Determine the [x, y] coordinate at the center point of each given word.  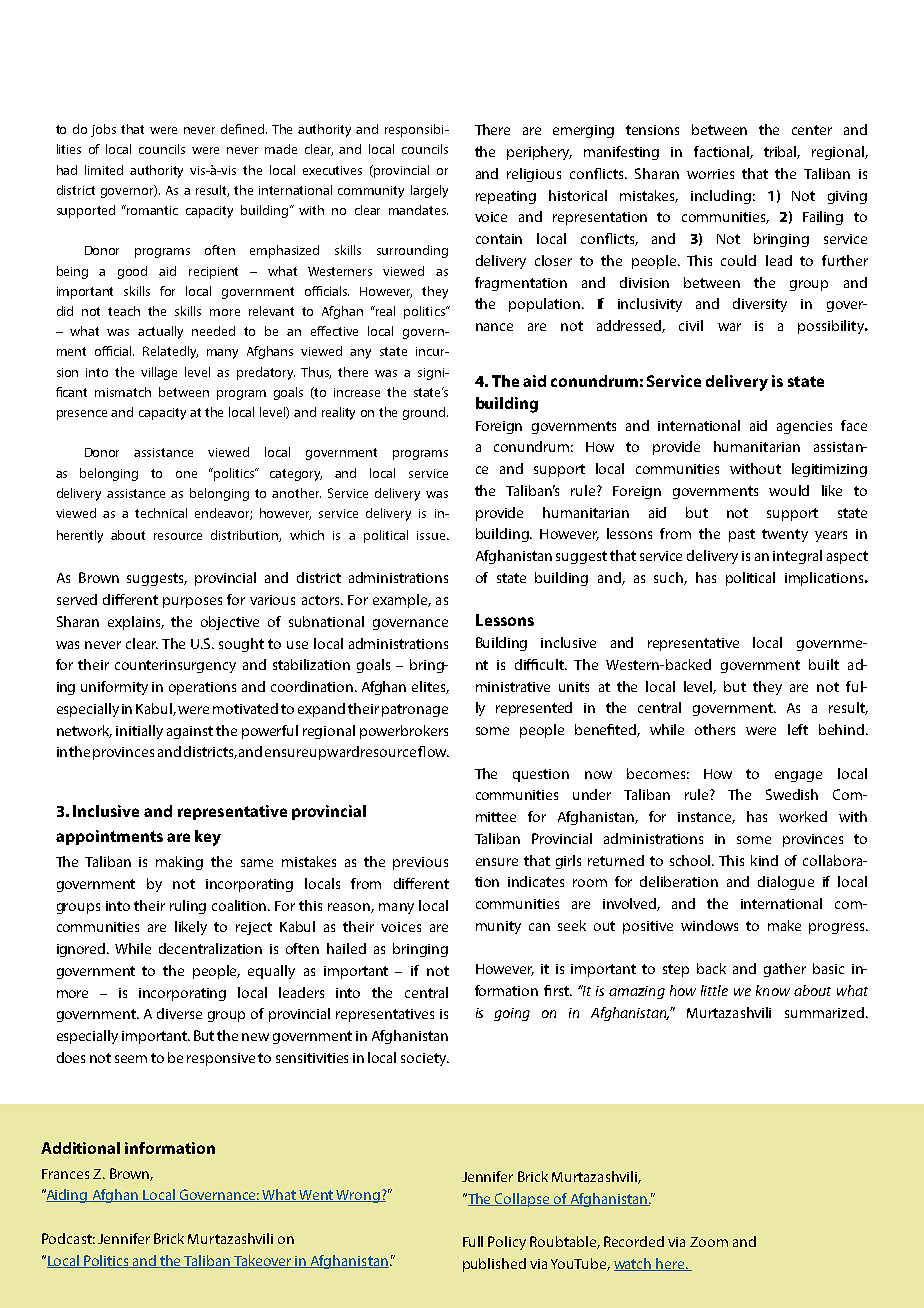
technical [161, 513]
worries [710, 174]
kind [764, 860]
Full [473, 1241]
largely [429, 191]
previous [420, 863]
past [742, 535]
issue [432, 535]
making [179, 863]
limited [104, 170]
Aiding [67, 1196]
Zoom [709, 1242]
